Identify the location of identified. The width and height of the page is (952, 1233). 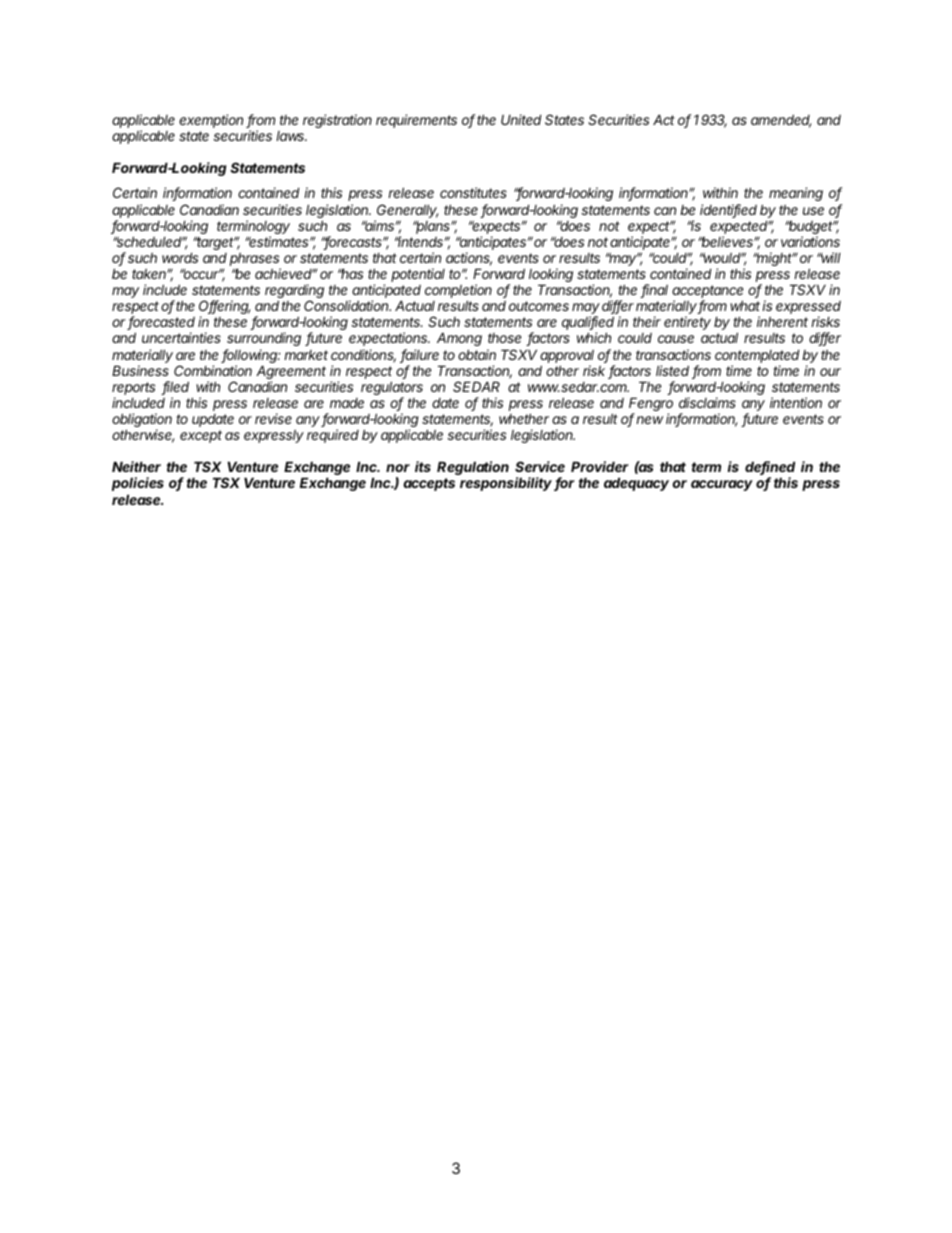
(728, 211).
